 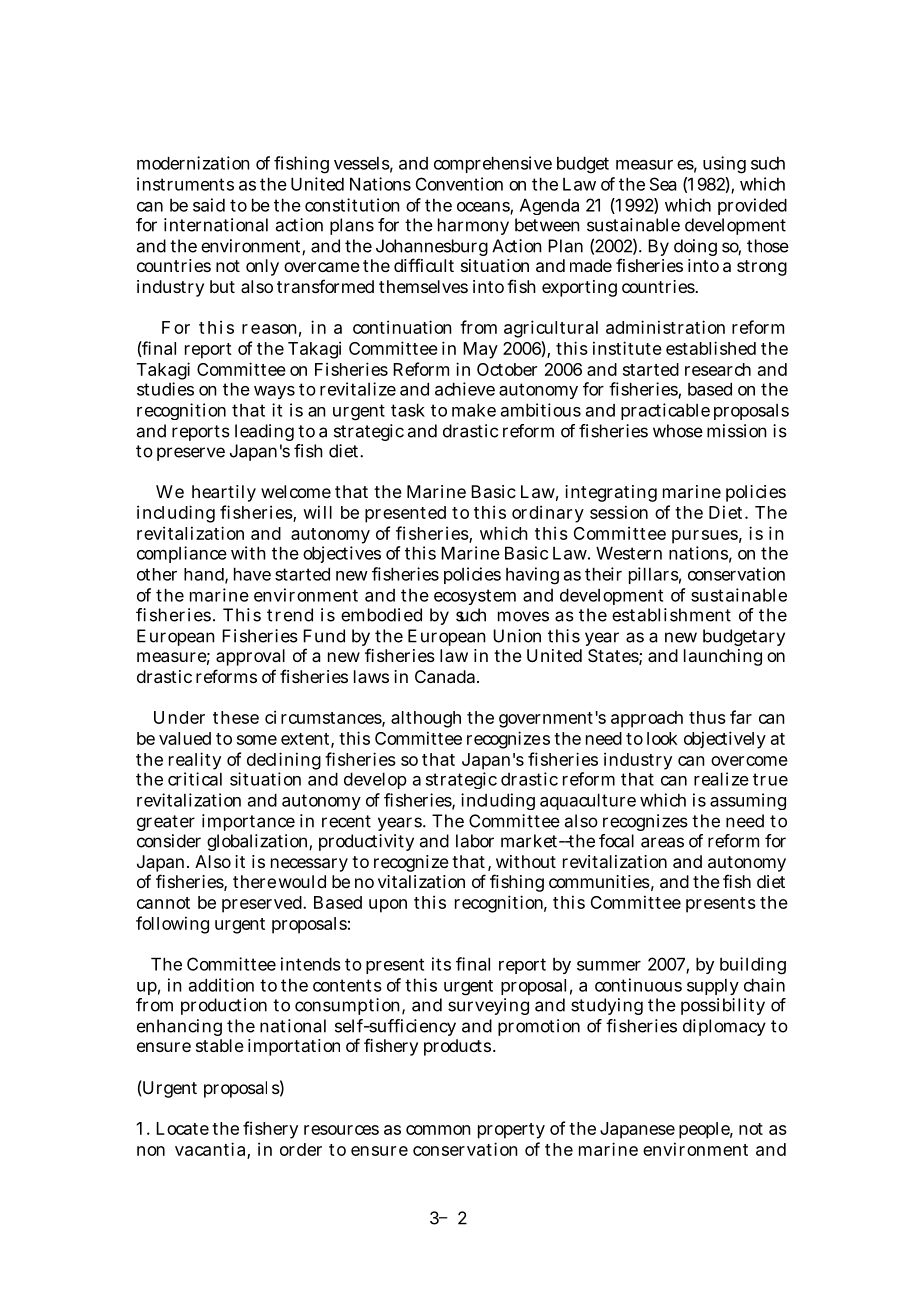 What do you see at coordinates (724, 165) in the document?
I see `using` at bounding box center [724, 165].
